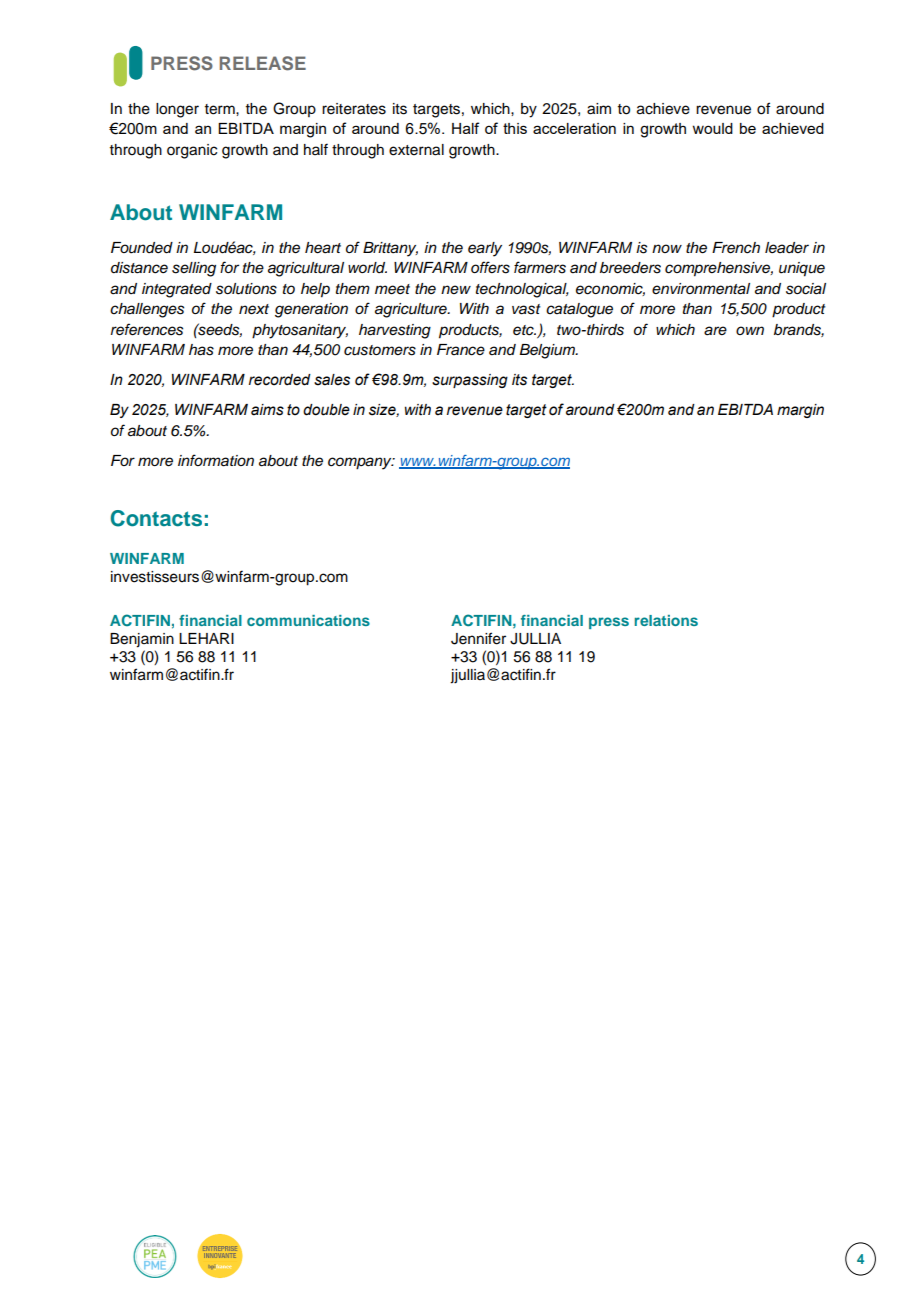 The height and width of the document is (1308, 924). I want to click on RELEASE, so click(263, 63).
